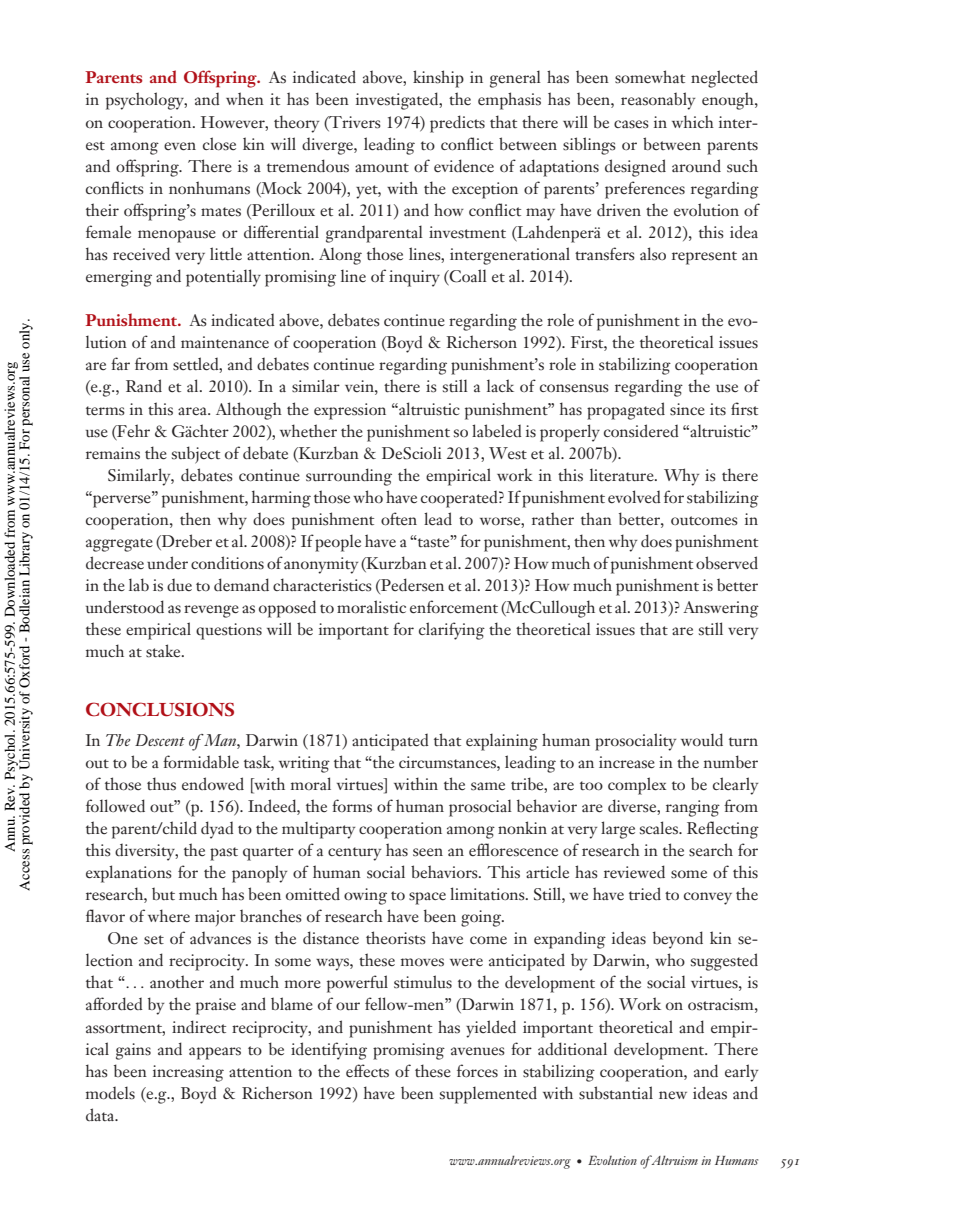  I want to click on predicts, so click(457, 124).
